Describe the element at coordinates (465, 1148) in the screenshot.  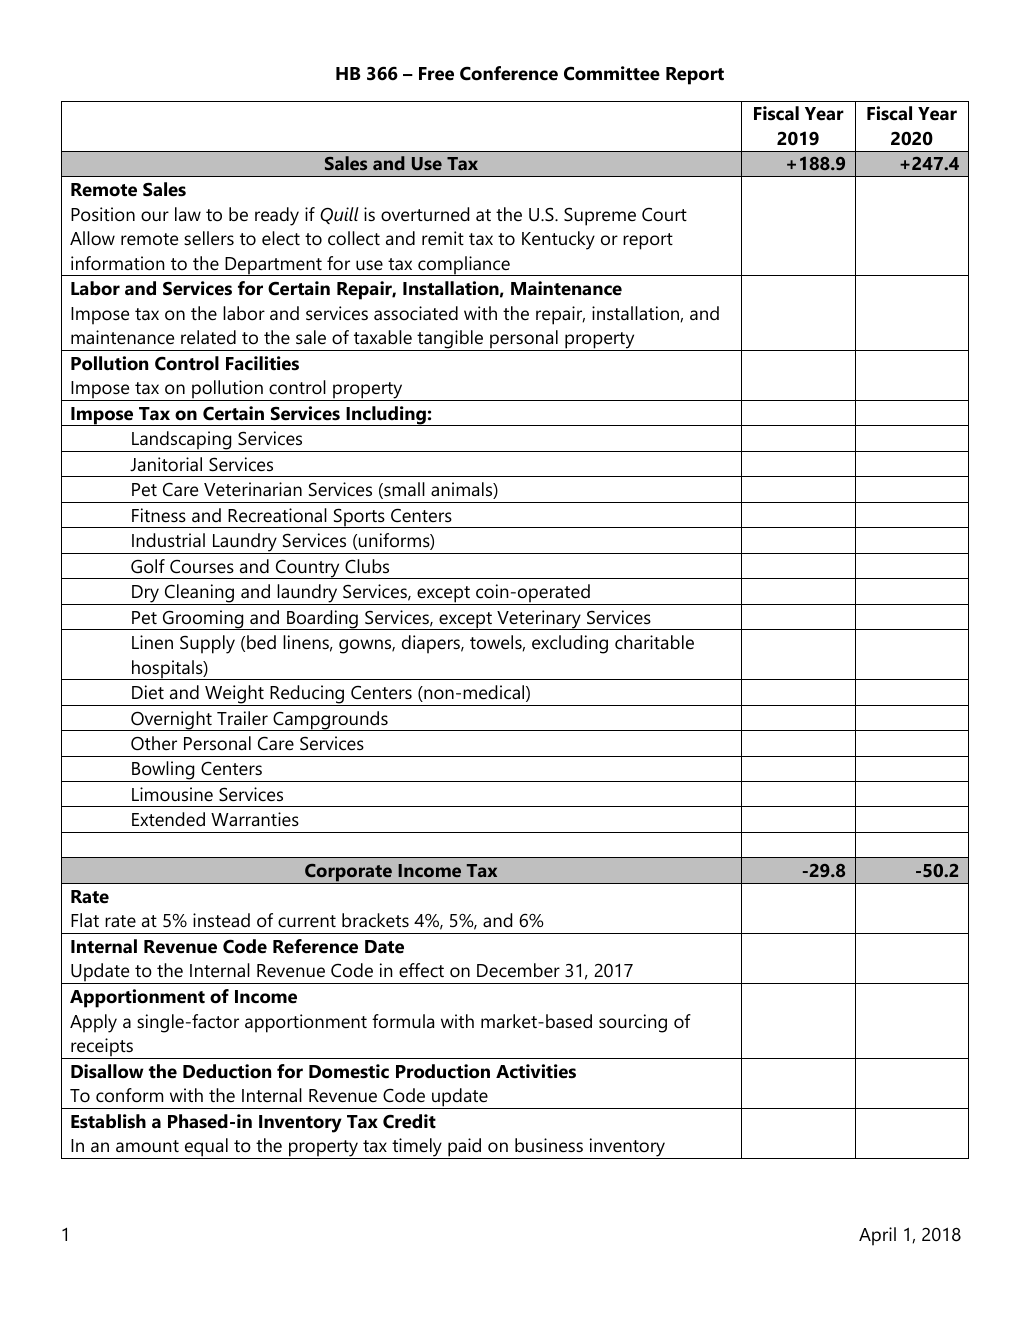
I see `paid` at that location.
